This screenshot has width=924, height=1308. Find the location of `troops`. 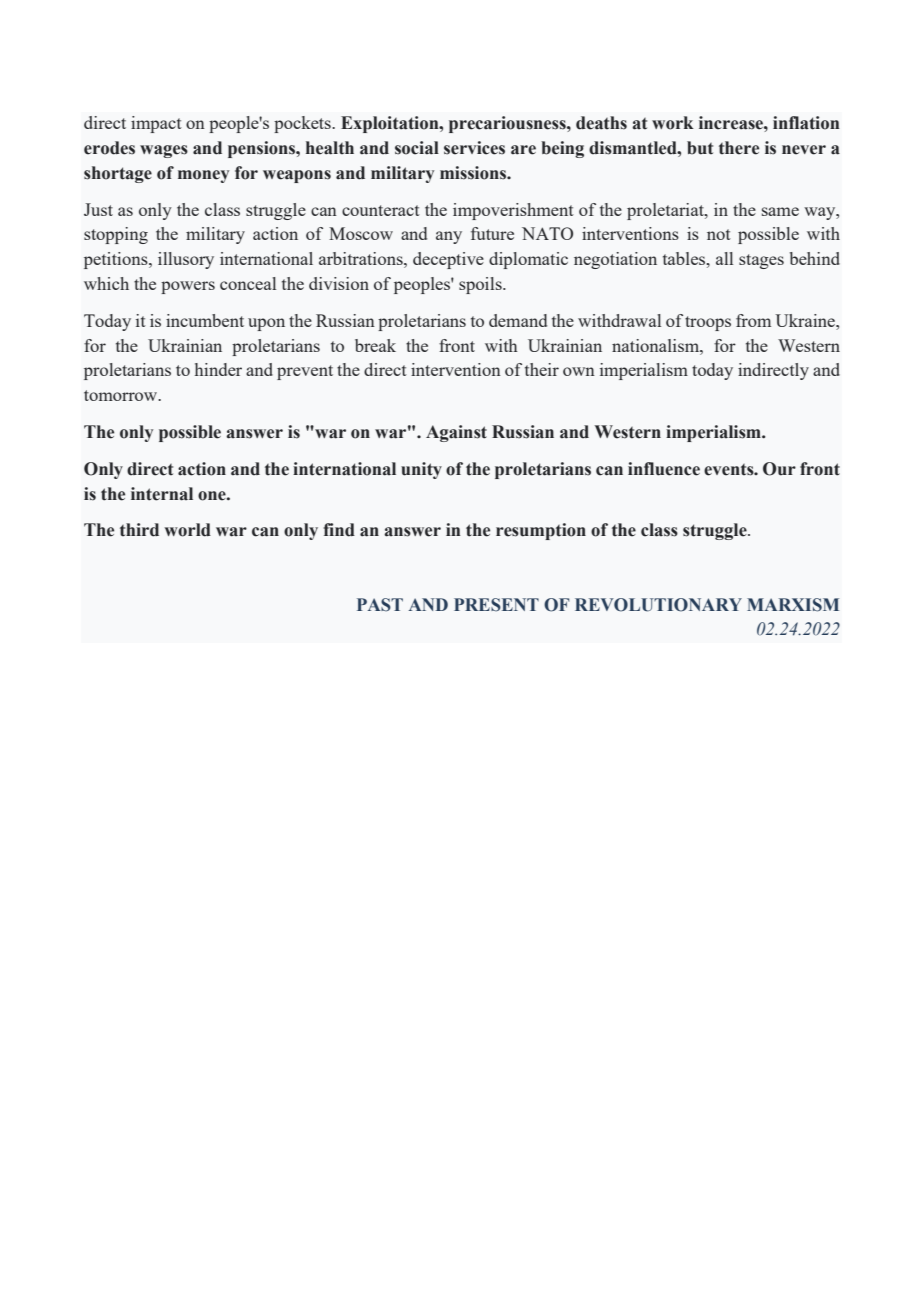

troops is located at coordinates (708, 323).
